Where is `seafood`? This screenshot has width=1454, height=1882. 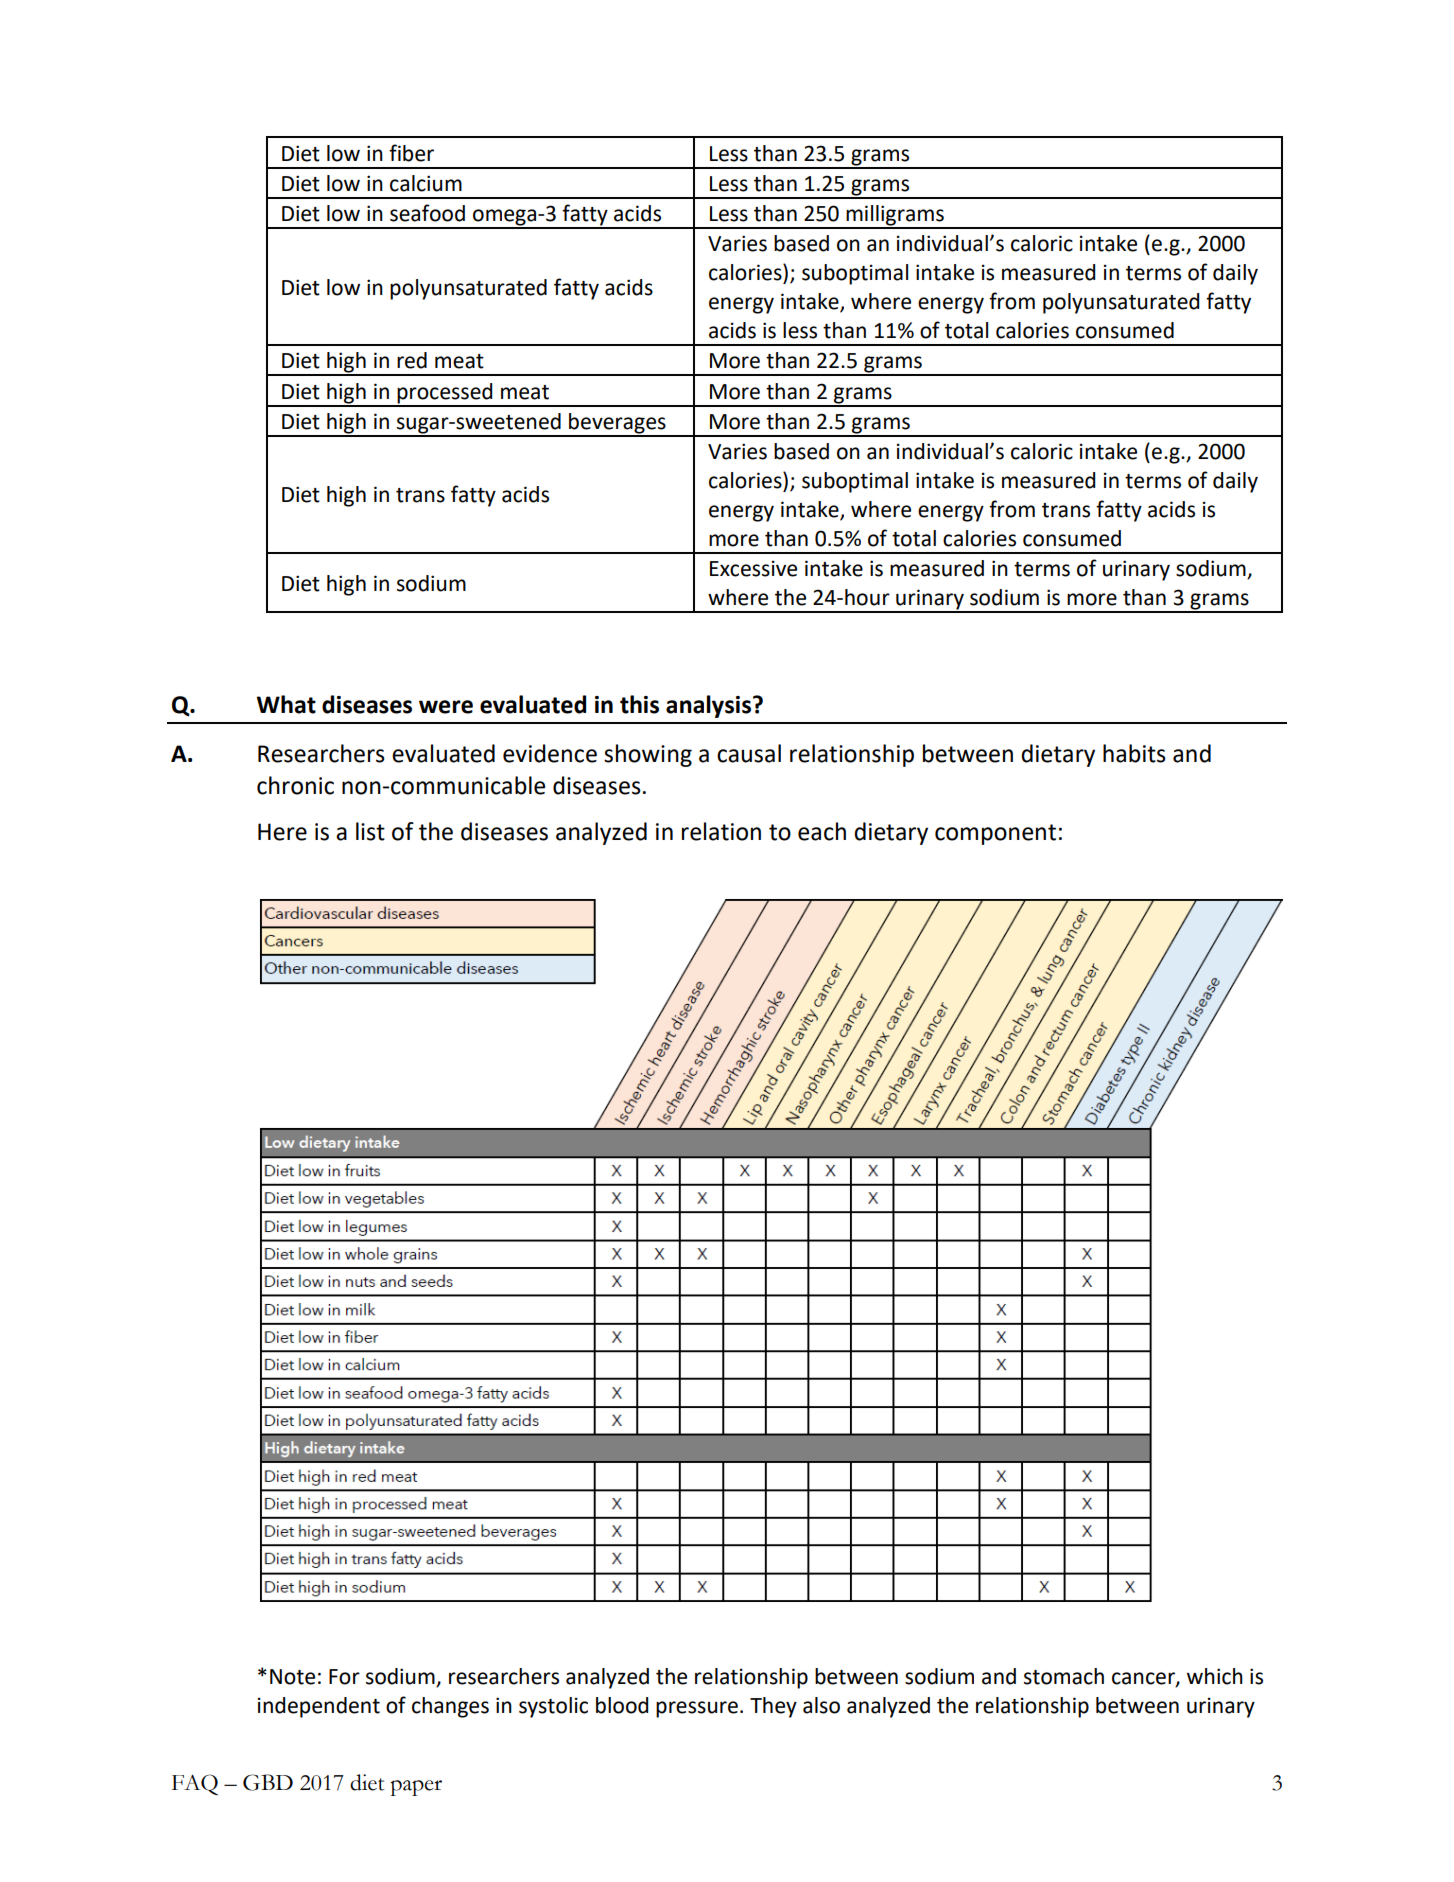
seafood is located at coordinates (427, 213).
